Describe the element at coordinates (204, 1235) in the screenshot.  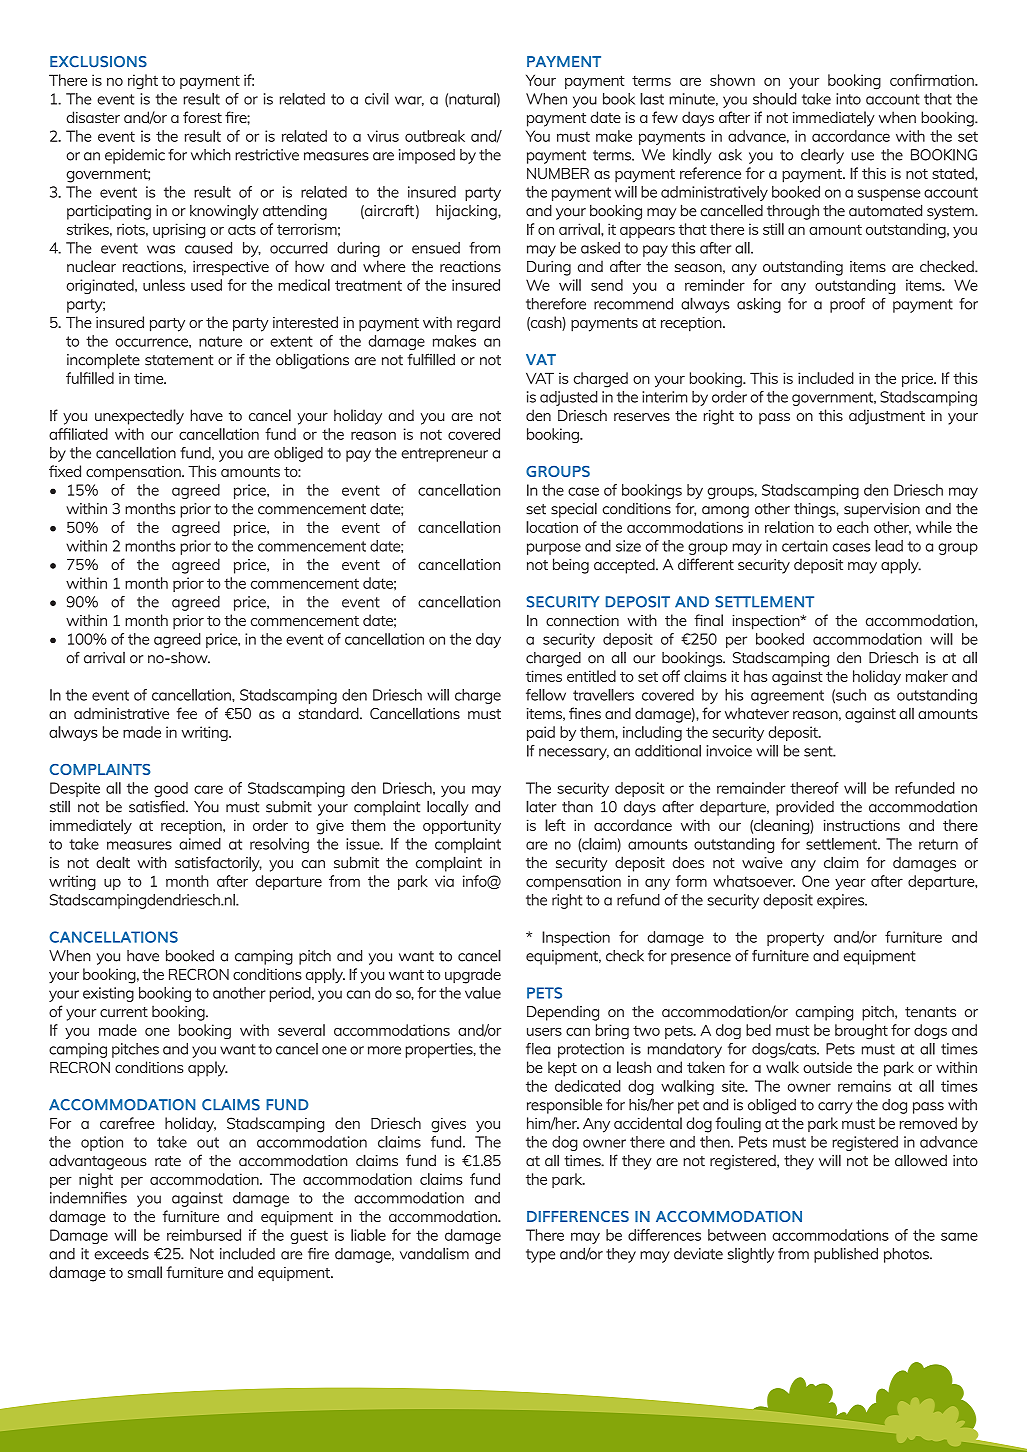
I see `reimbursed` at that location.
